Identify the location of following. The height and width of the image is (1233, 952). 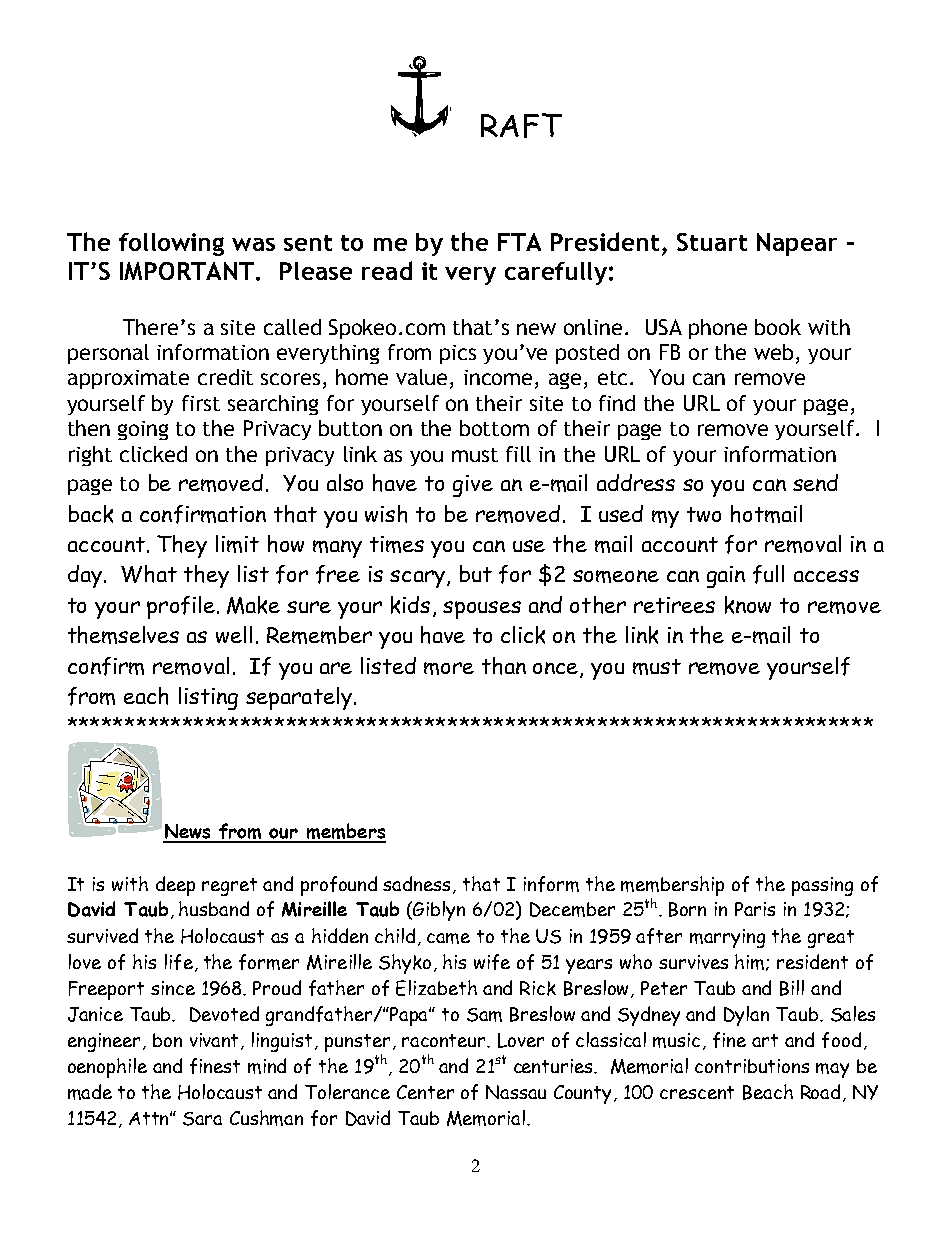
(171, 244).
